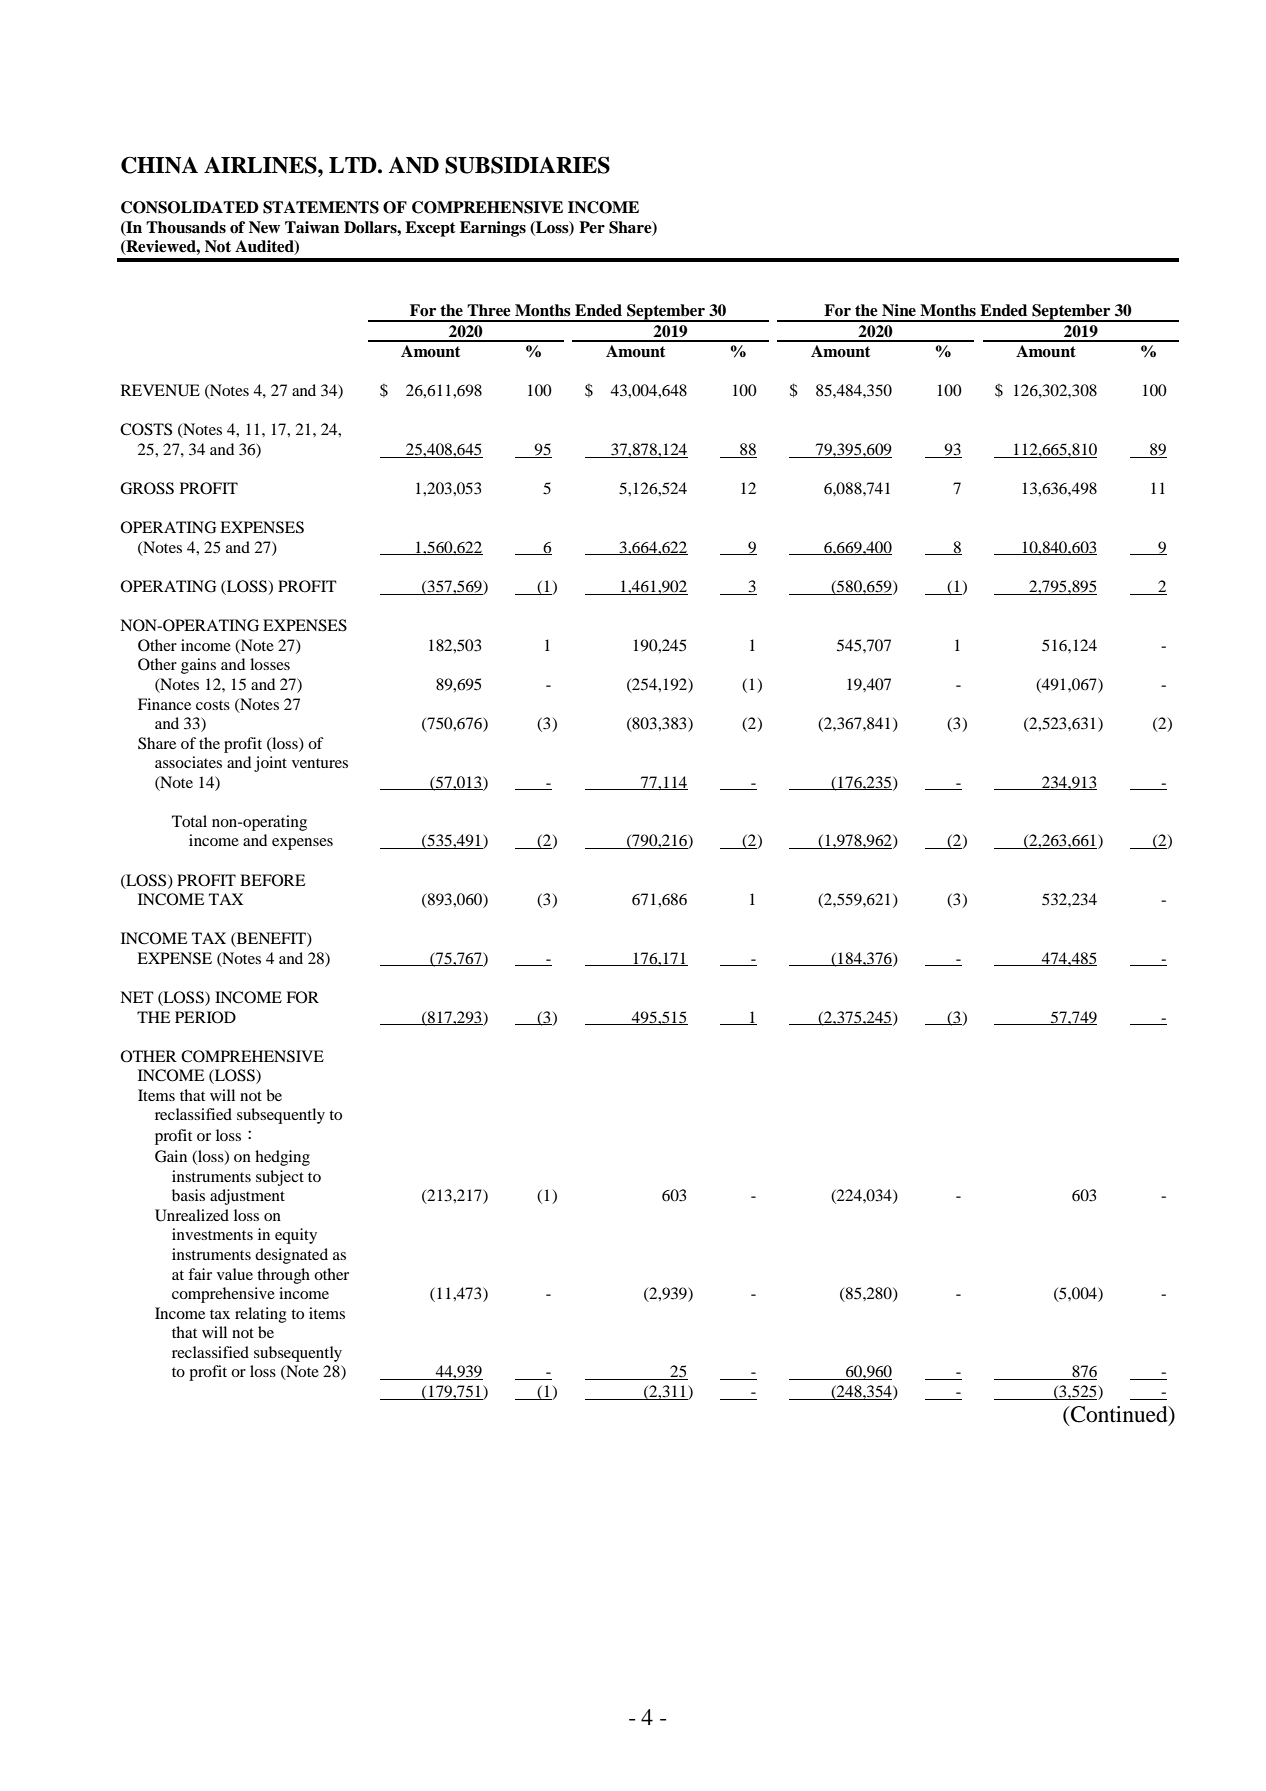 The height and width of the screenshot is (1791, 1266). Describe the element at coordinates (261, 1315) in the screenshot. I see `relating` at that location.
